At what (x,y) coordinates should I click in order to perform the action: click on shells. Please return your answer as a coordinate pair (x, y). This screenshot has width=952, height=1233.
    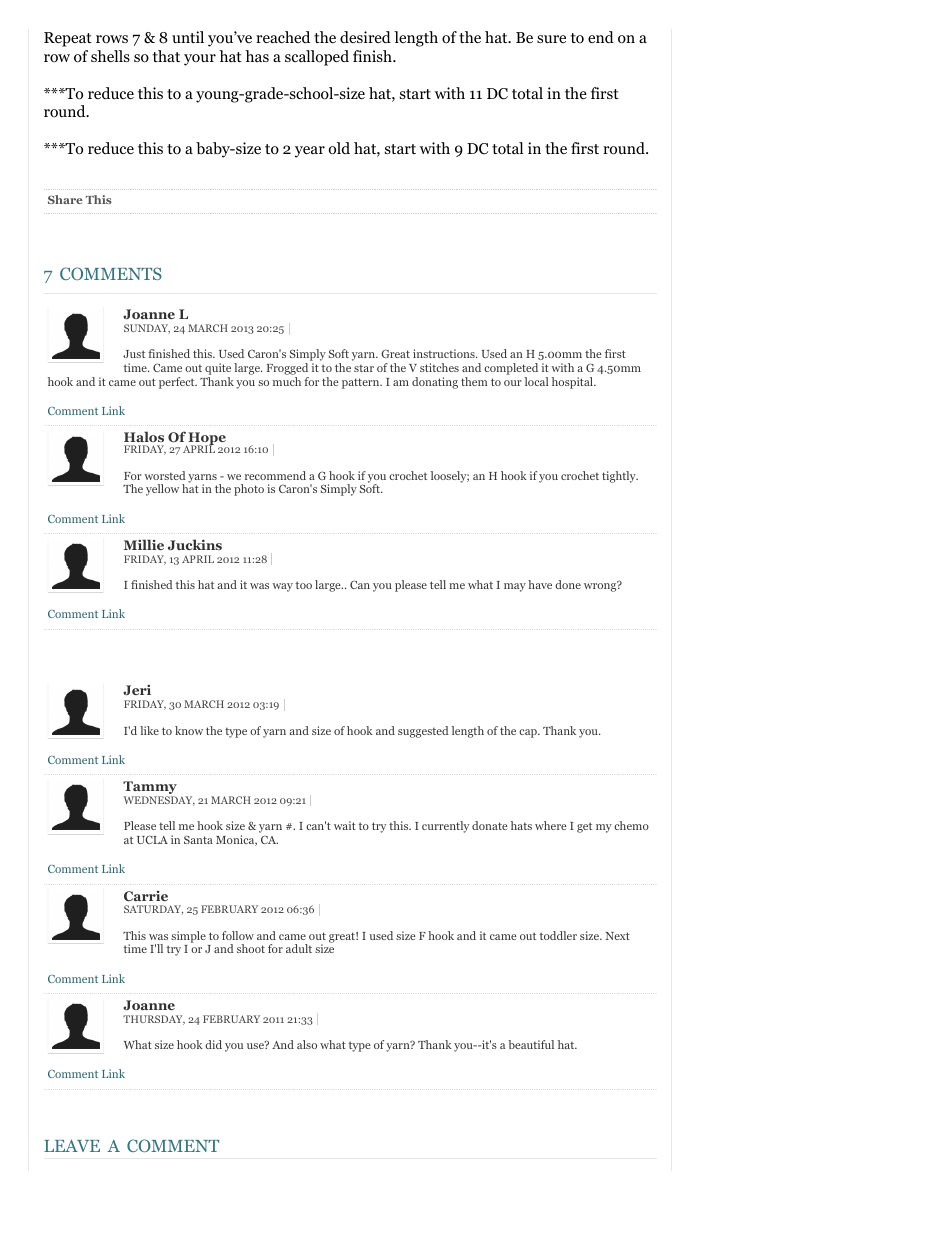
    Looking at the image, I should click on (110, 56).
